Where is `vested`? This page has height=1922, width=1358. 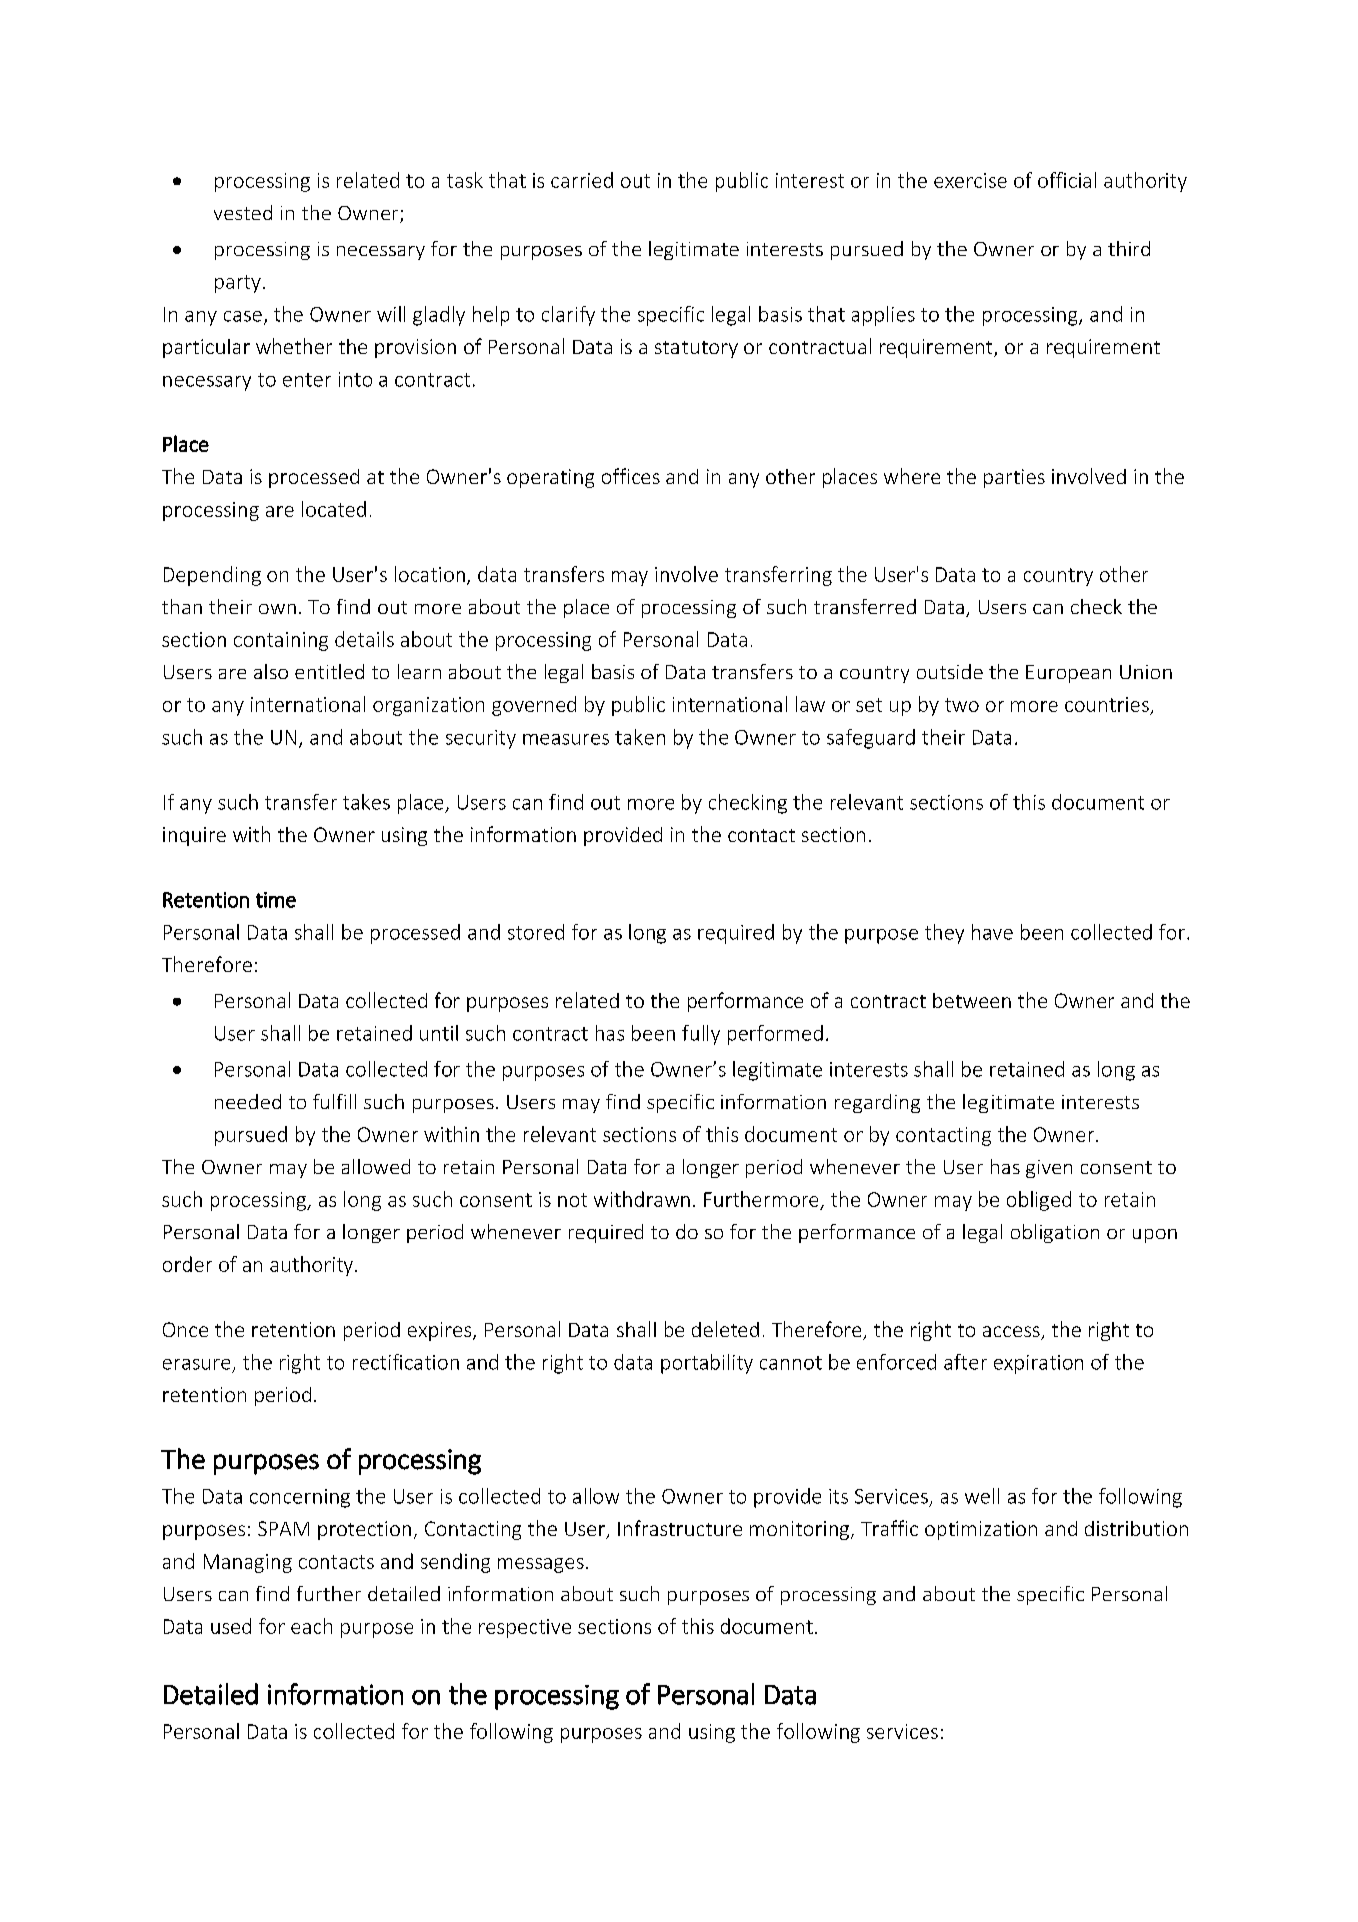
vested is located at coordinates (243, 212).
